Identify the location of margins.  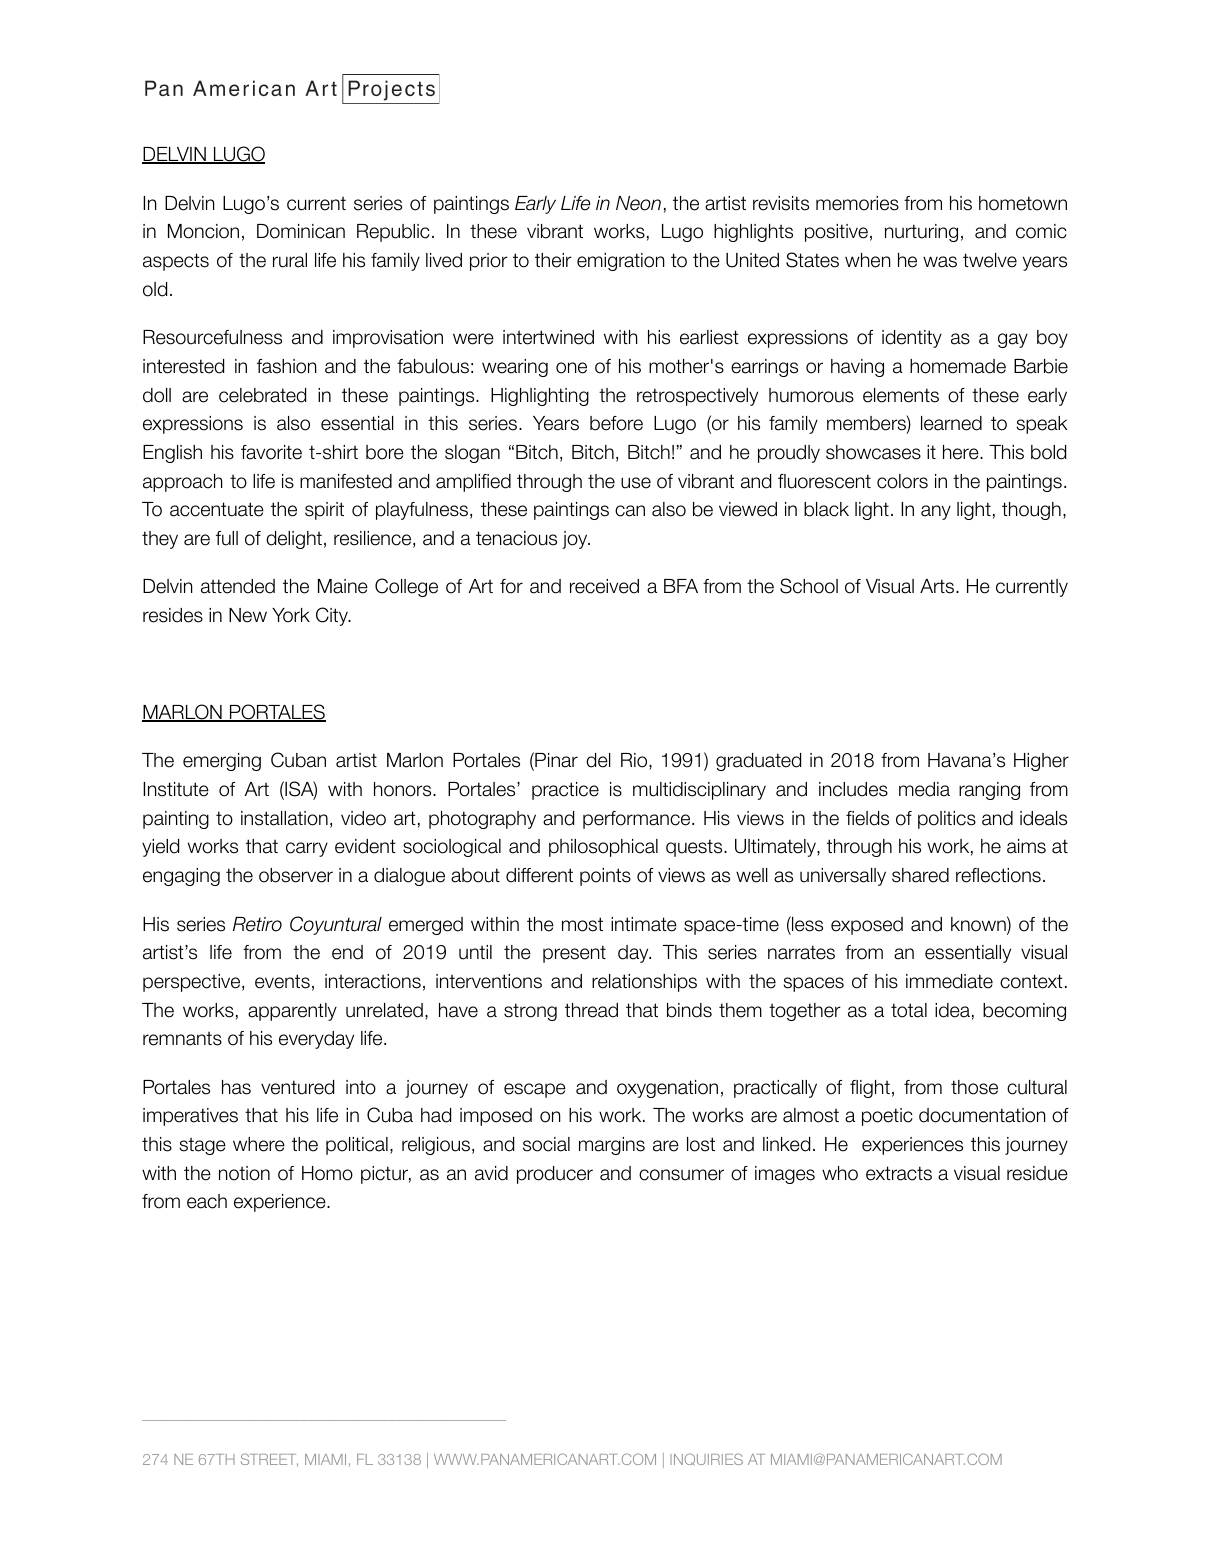
(612, 1146).
